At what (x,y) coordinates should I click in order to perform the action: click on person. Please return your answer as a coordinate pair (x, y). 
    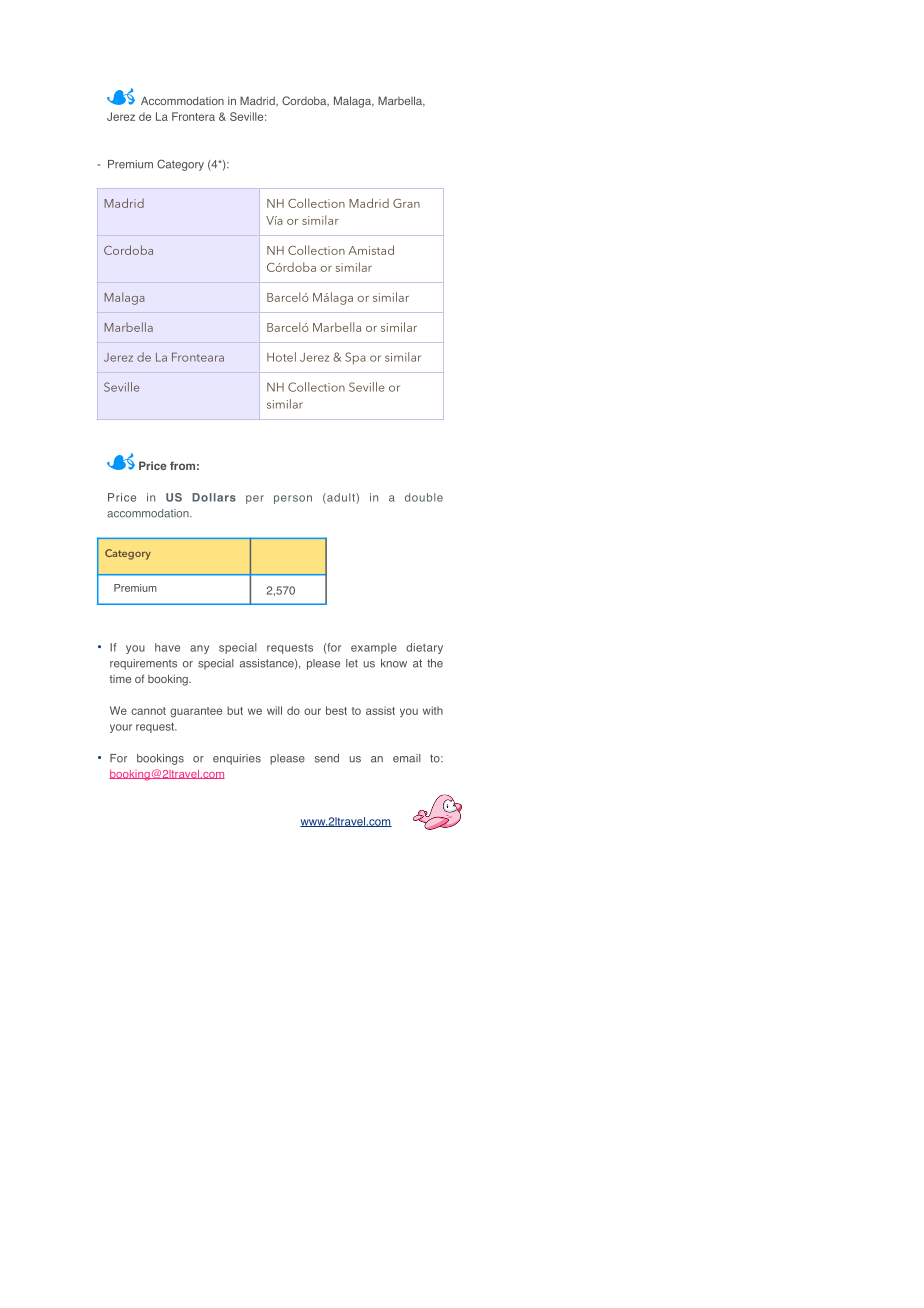
    Looking at the image, I should click on (293, 499).
